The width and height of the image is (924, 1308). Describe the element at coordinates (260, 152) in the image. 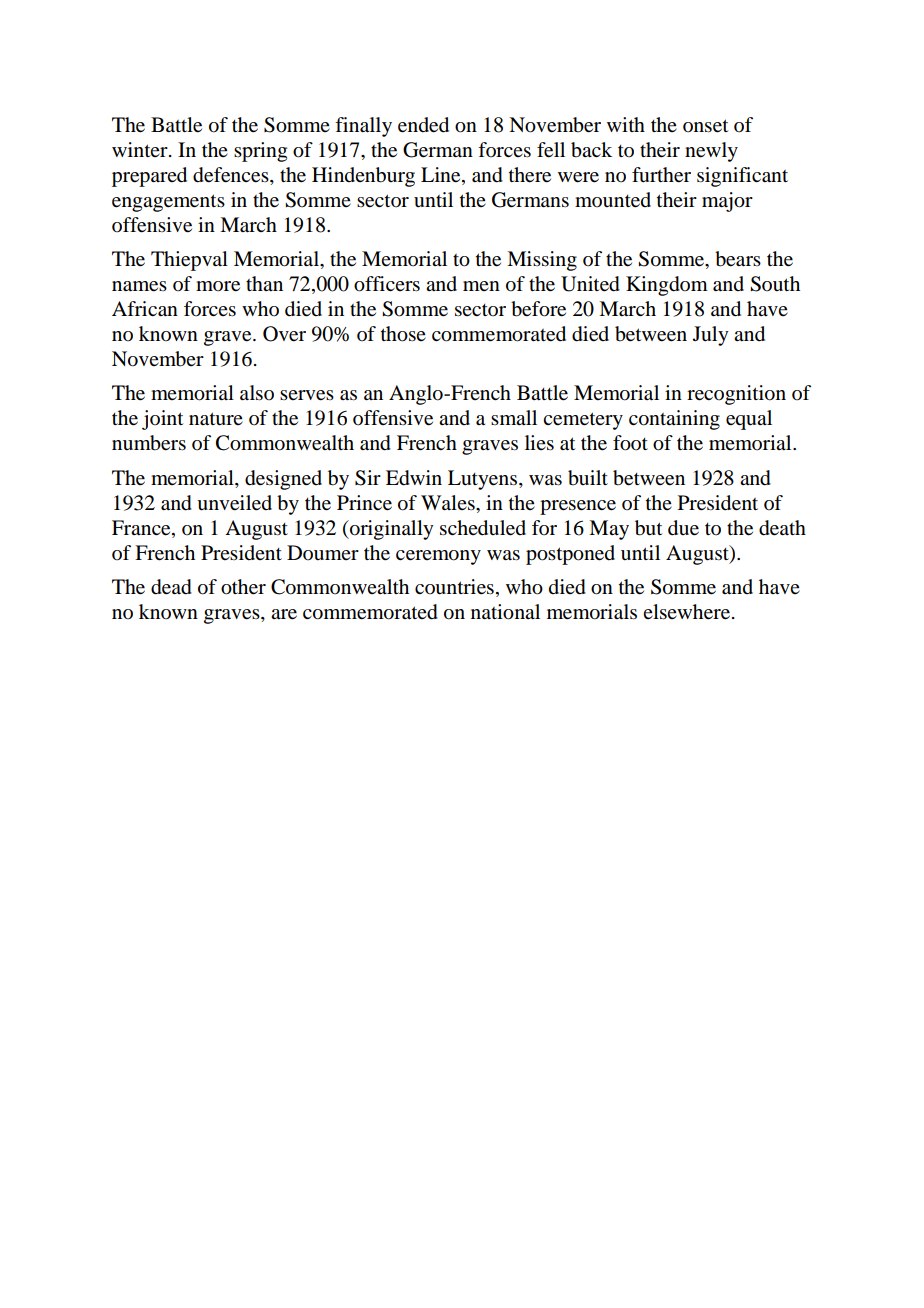

I see `spring` at that location.
